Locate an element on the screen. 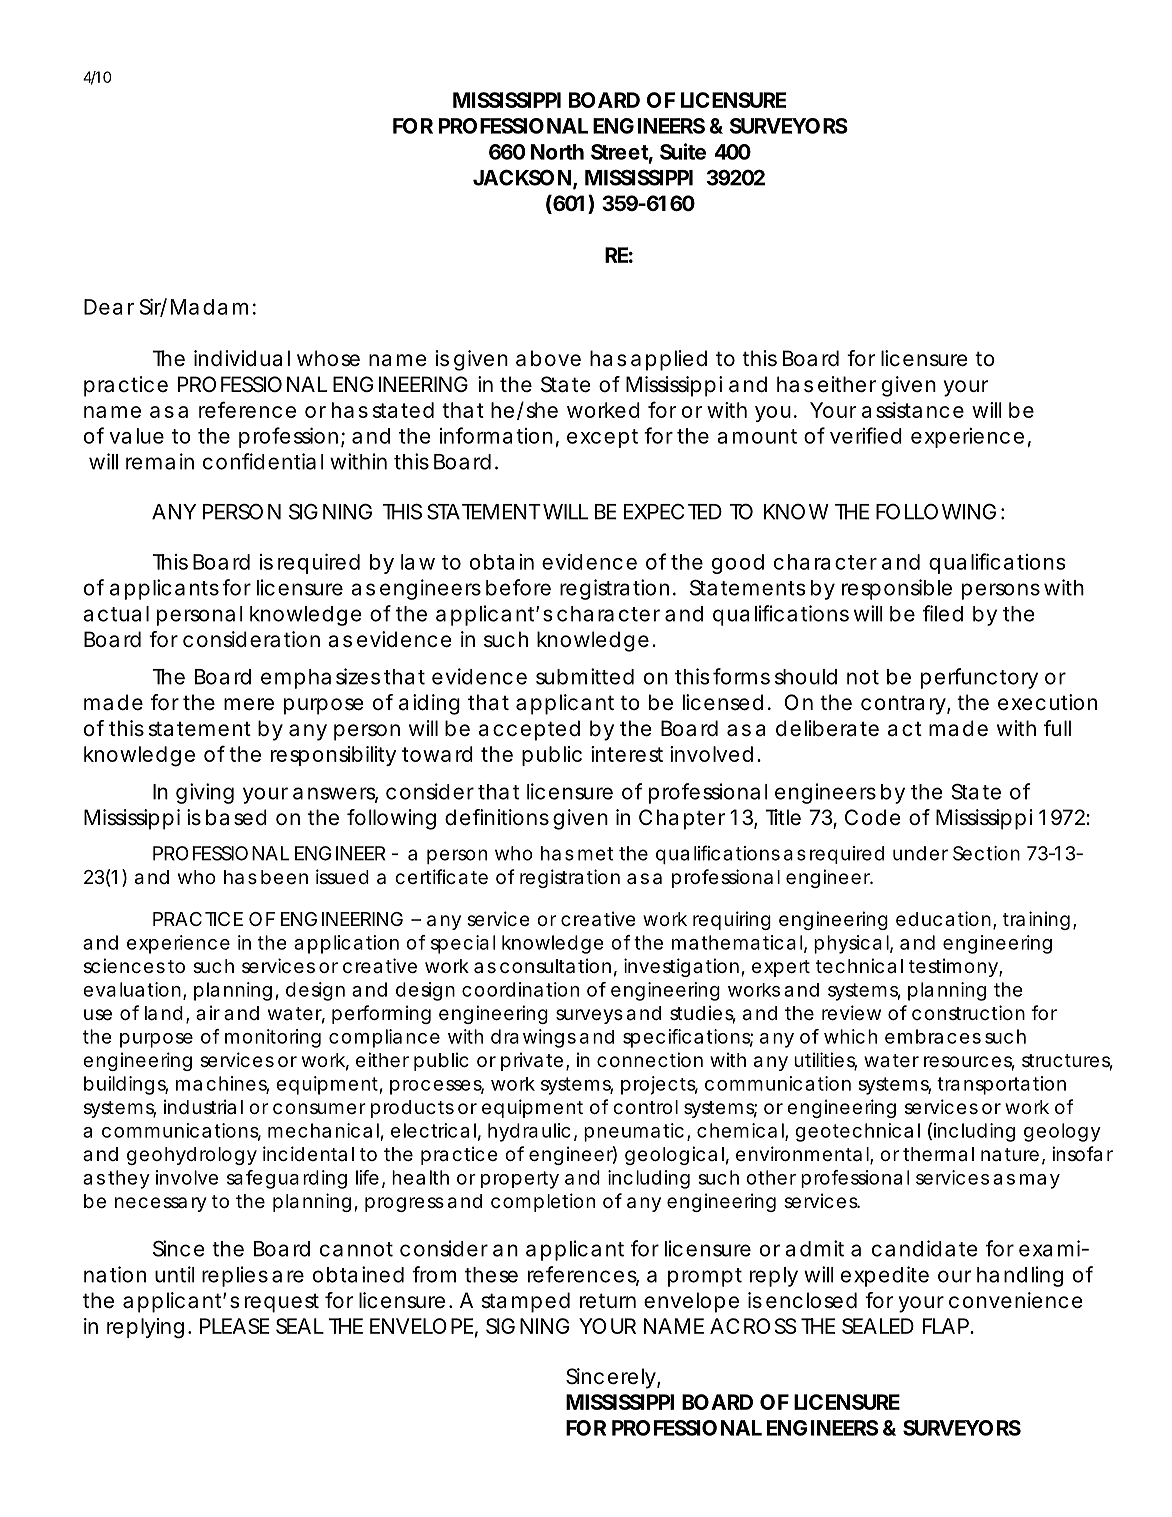 Image resolution: width=1172 pixels, height=1517 pixels. North is located at coordinates (557, 152).
